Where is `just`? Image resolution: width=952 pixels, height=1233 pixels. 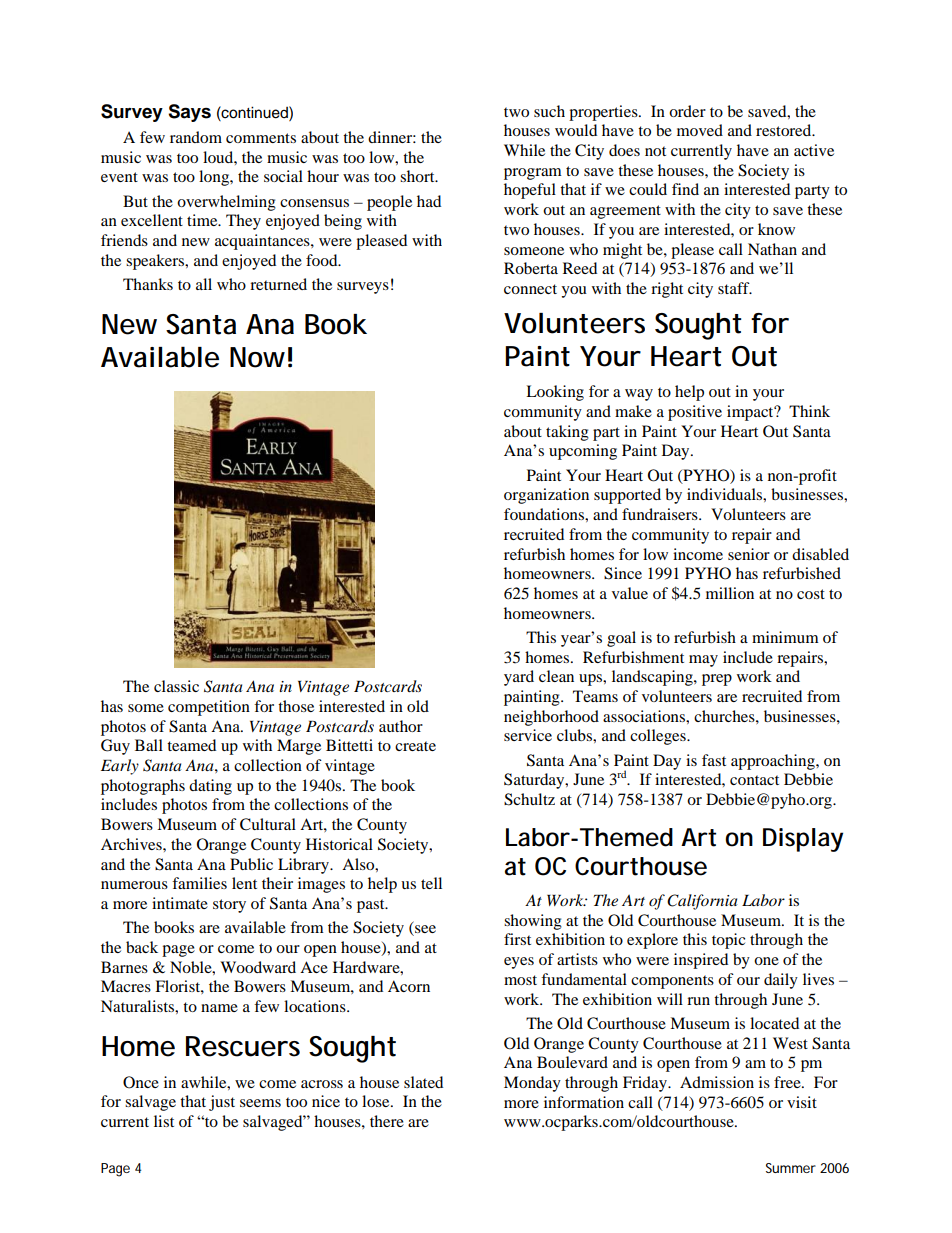
just is located at coordinates (222, 1103).
